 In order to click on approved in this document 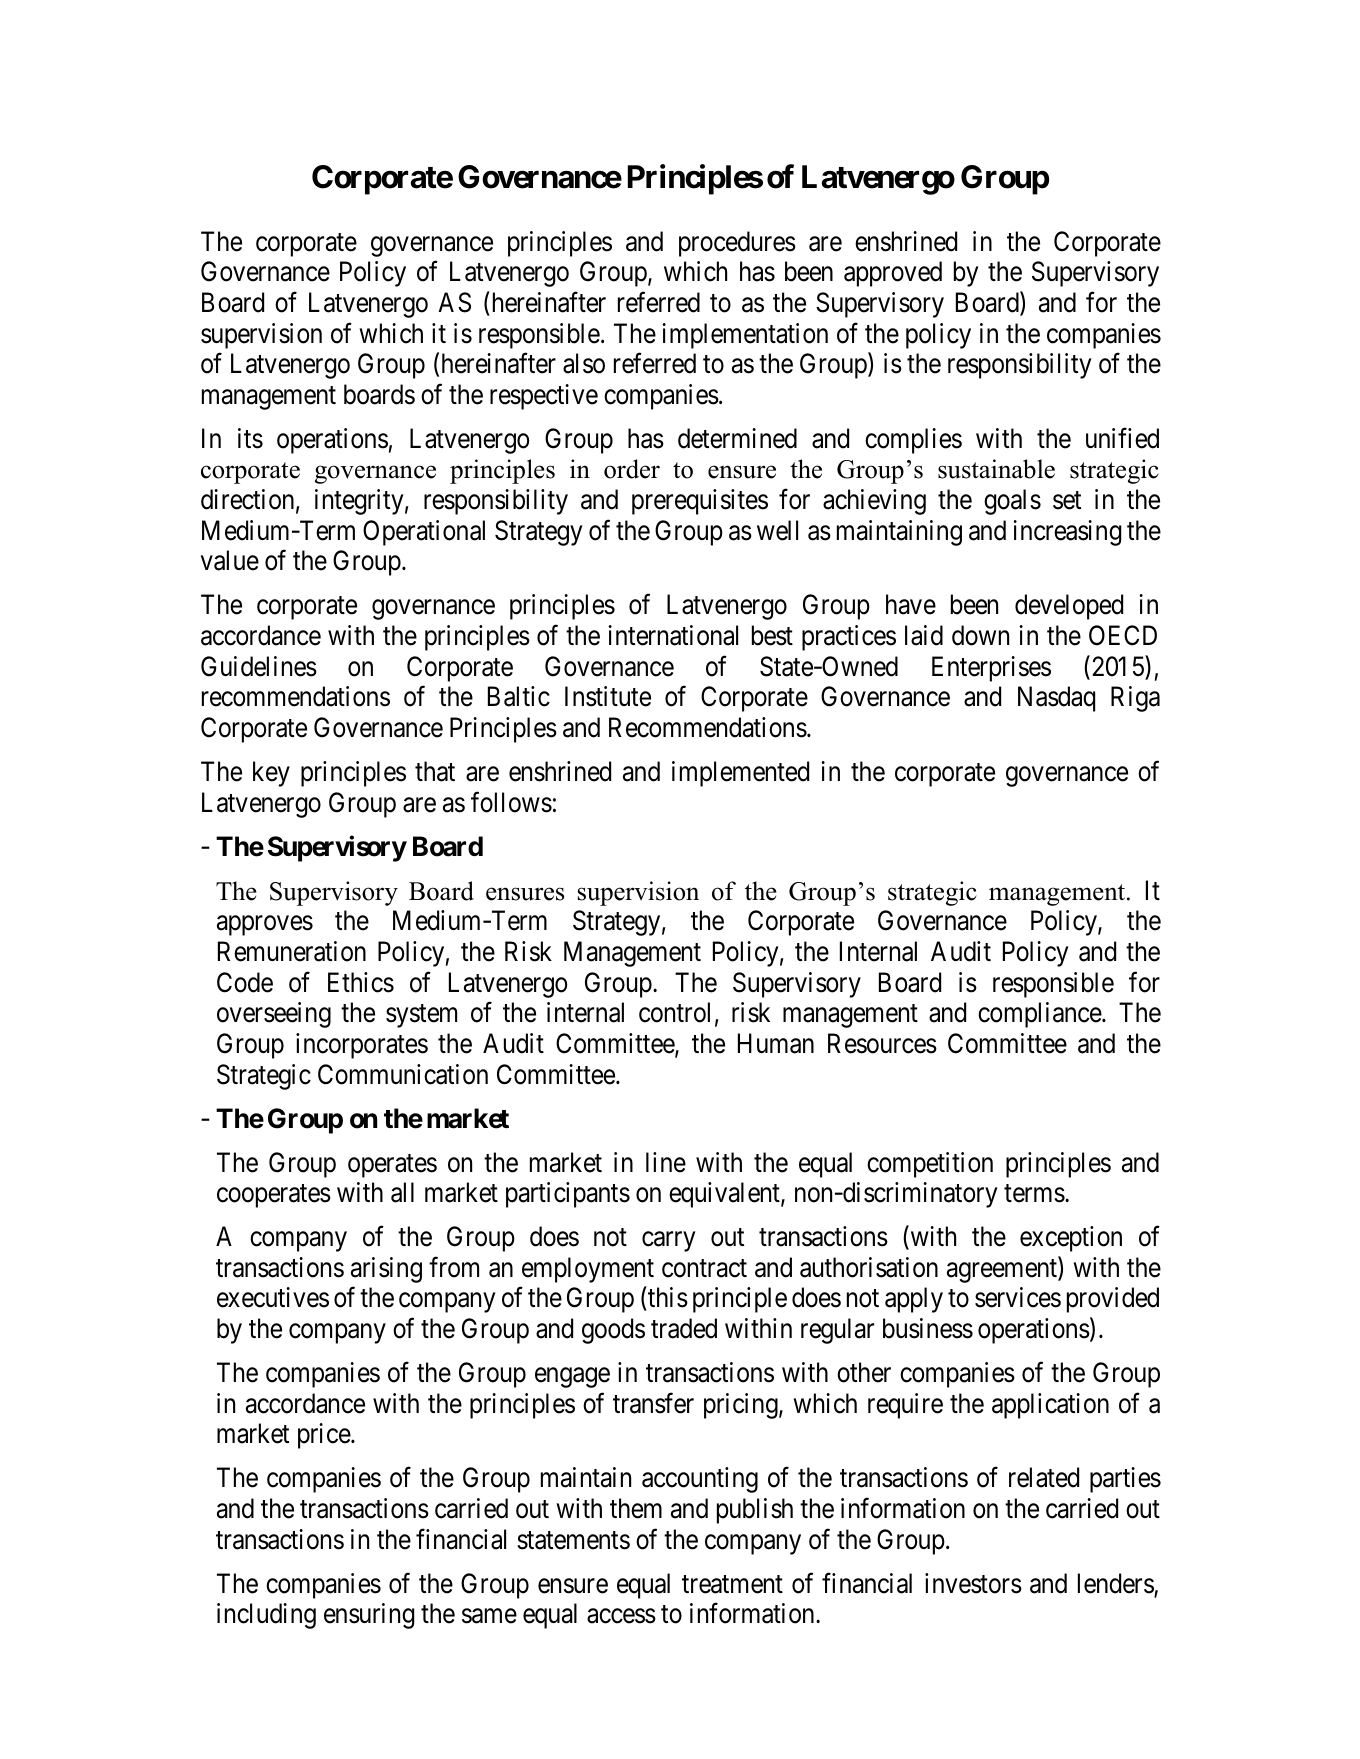, I will do `click(893, 274)`.
